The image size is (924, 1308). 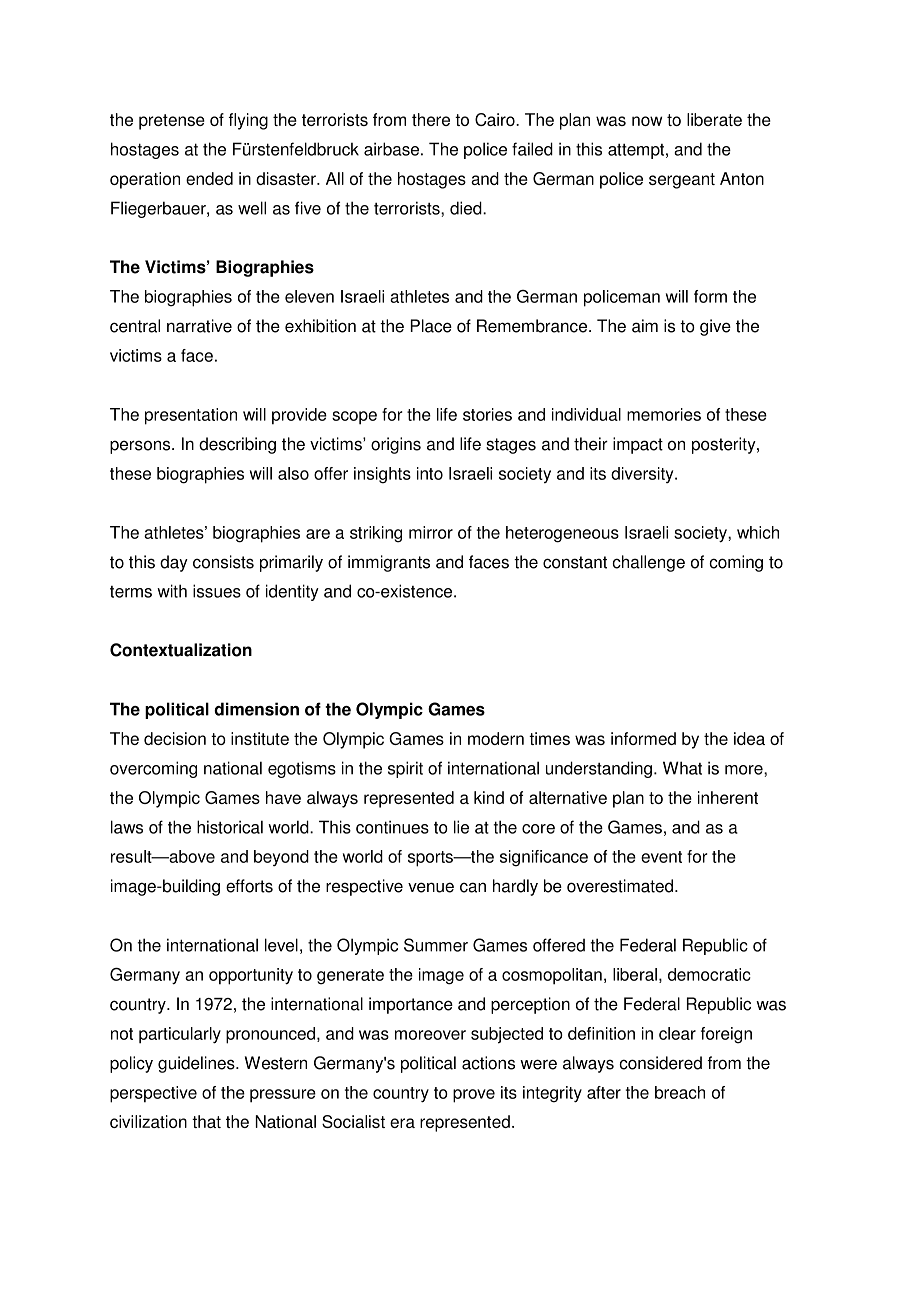 I want to click on challenge, so click(x=648, y=563).
